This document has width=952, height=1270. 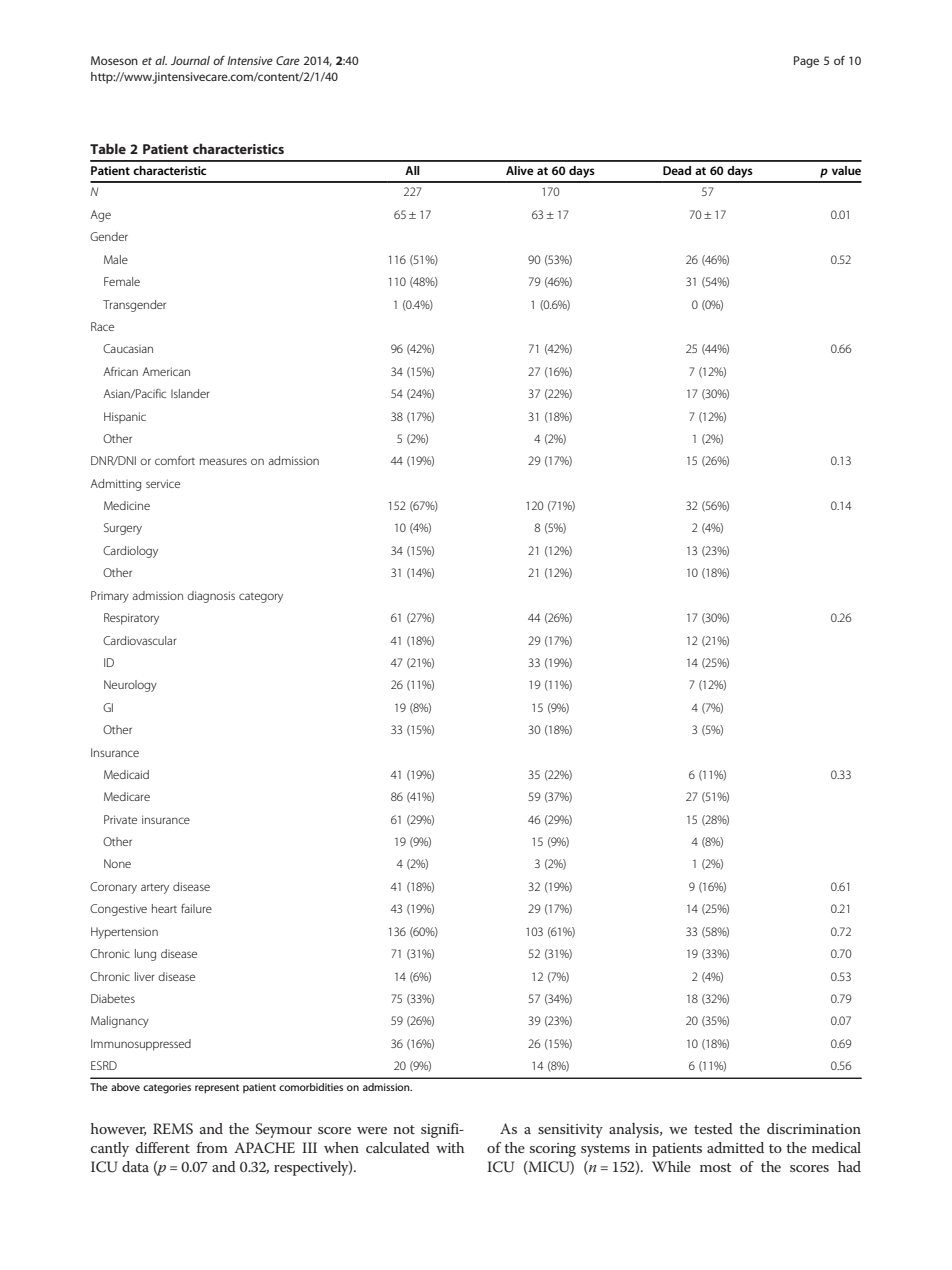 What do you see at coordinates (713, 1128) in the document?
I see `tested` at bounding box center [713, 1128].
